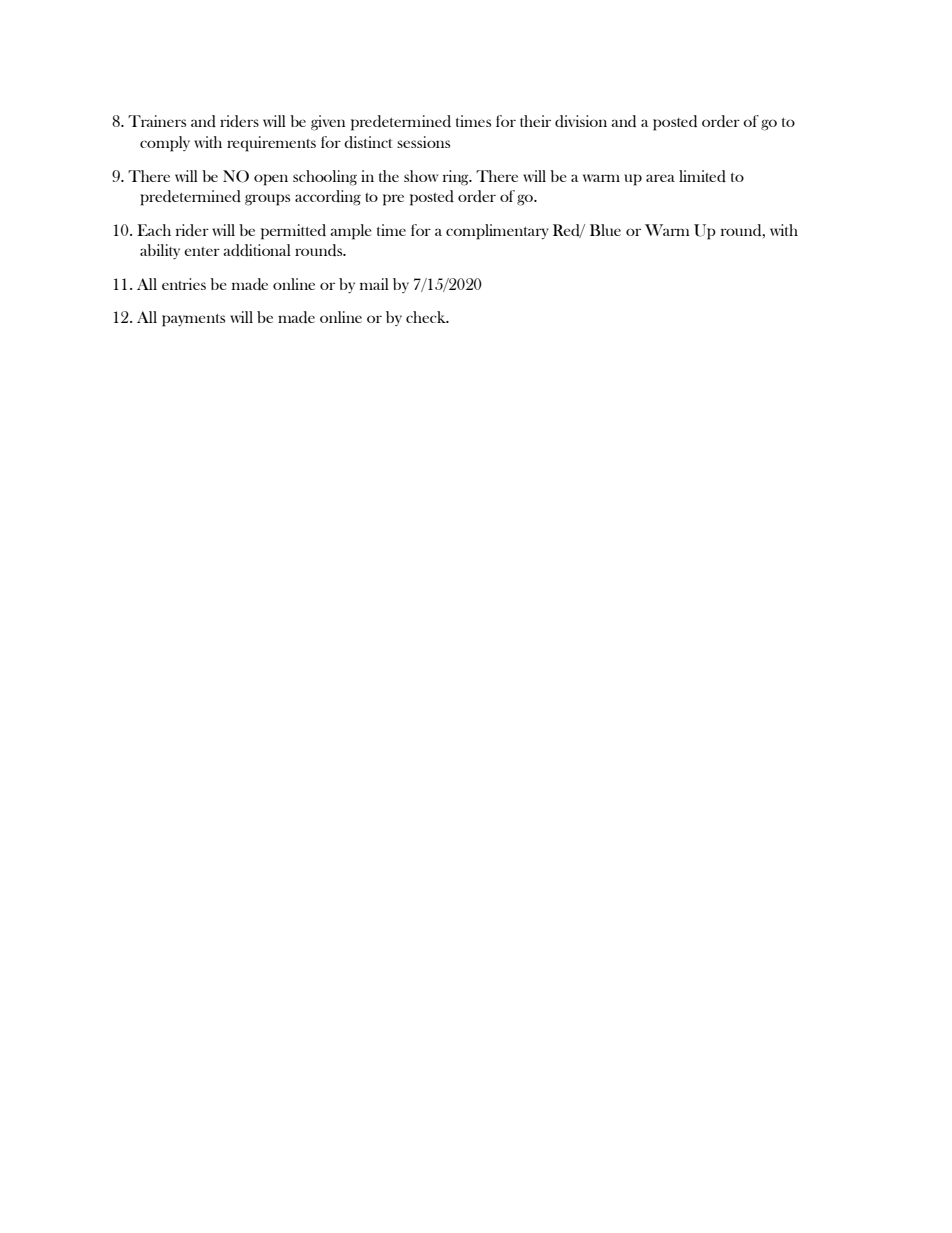 This screenshot has height=1233, width=952. I want to click on division, so click(581, 121).
